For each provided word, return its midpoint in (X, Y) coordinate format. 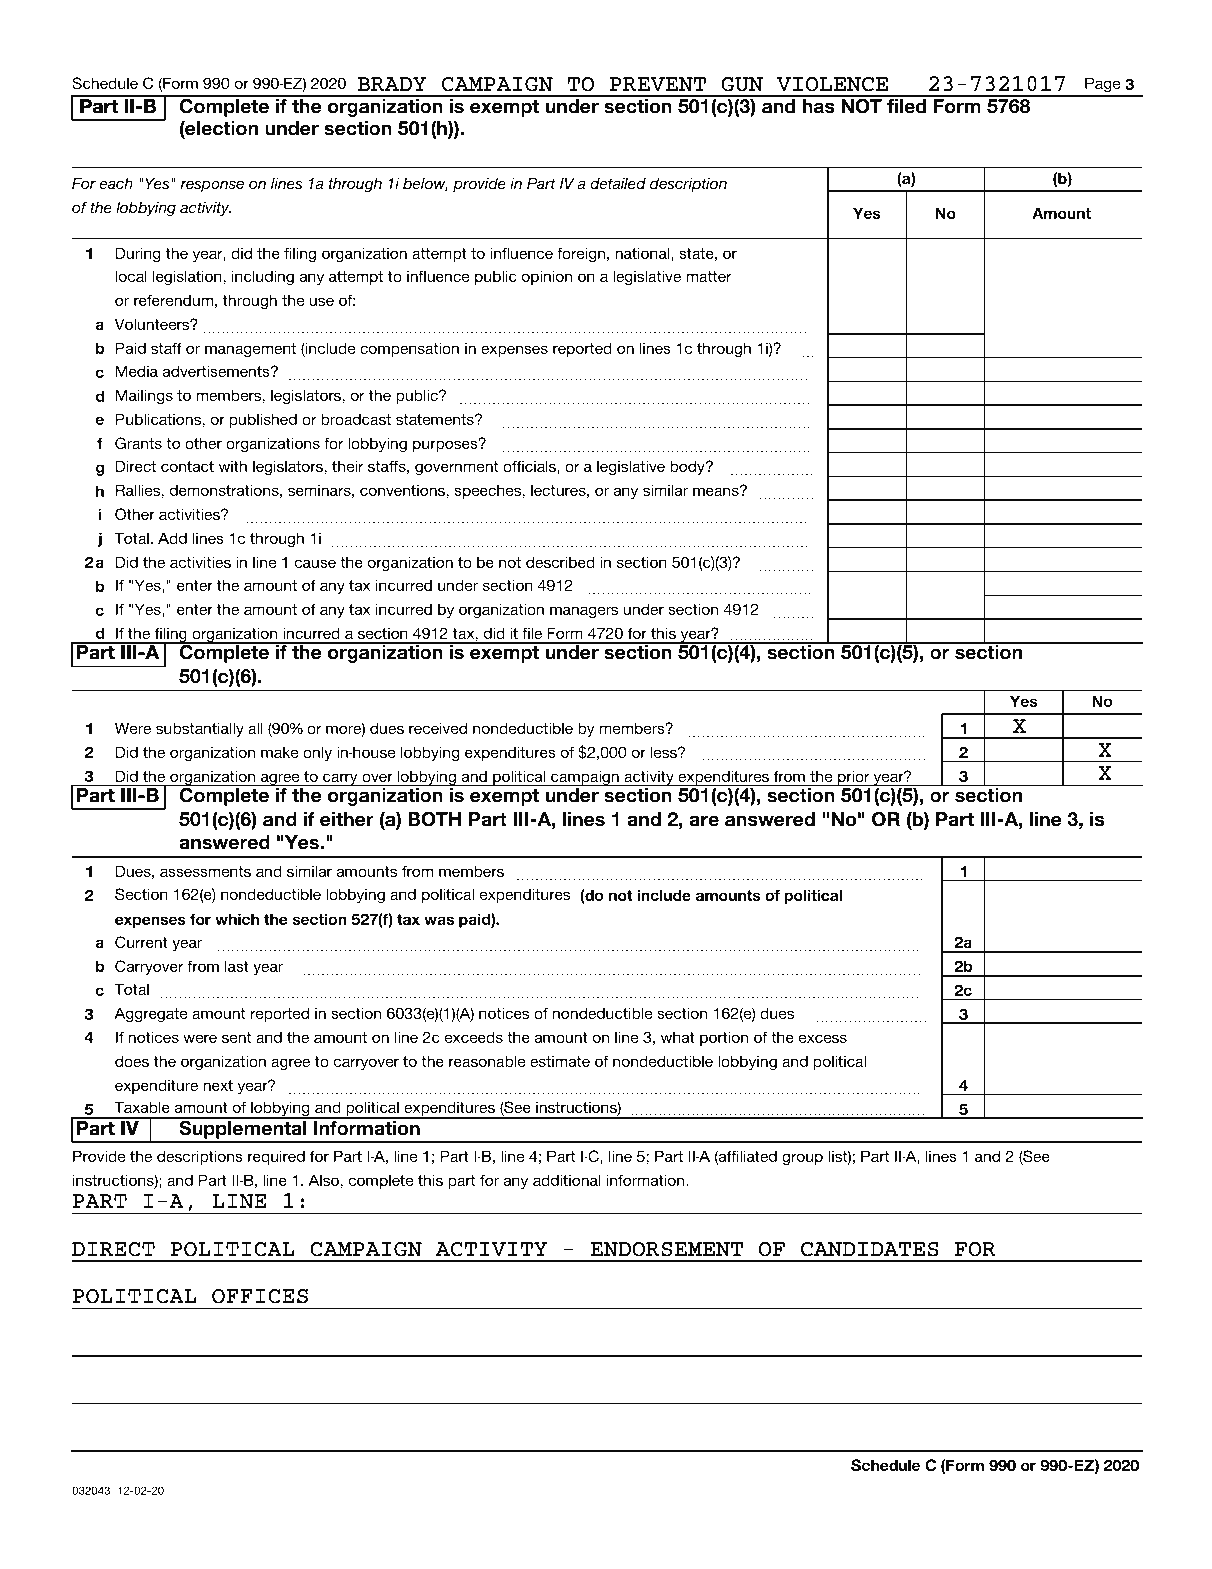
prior (854, 778)
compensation (409, 349)
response (212, 186)
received (438, 728)
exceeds (474, 1037)
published (263, 420)
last (237, 966)
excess (823, 1038)
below (425, 184)
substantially (200, 729)
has (818, 105)
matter (709, 276)
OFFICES (260, 1296)
